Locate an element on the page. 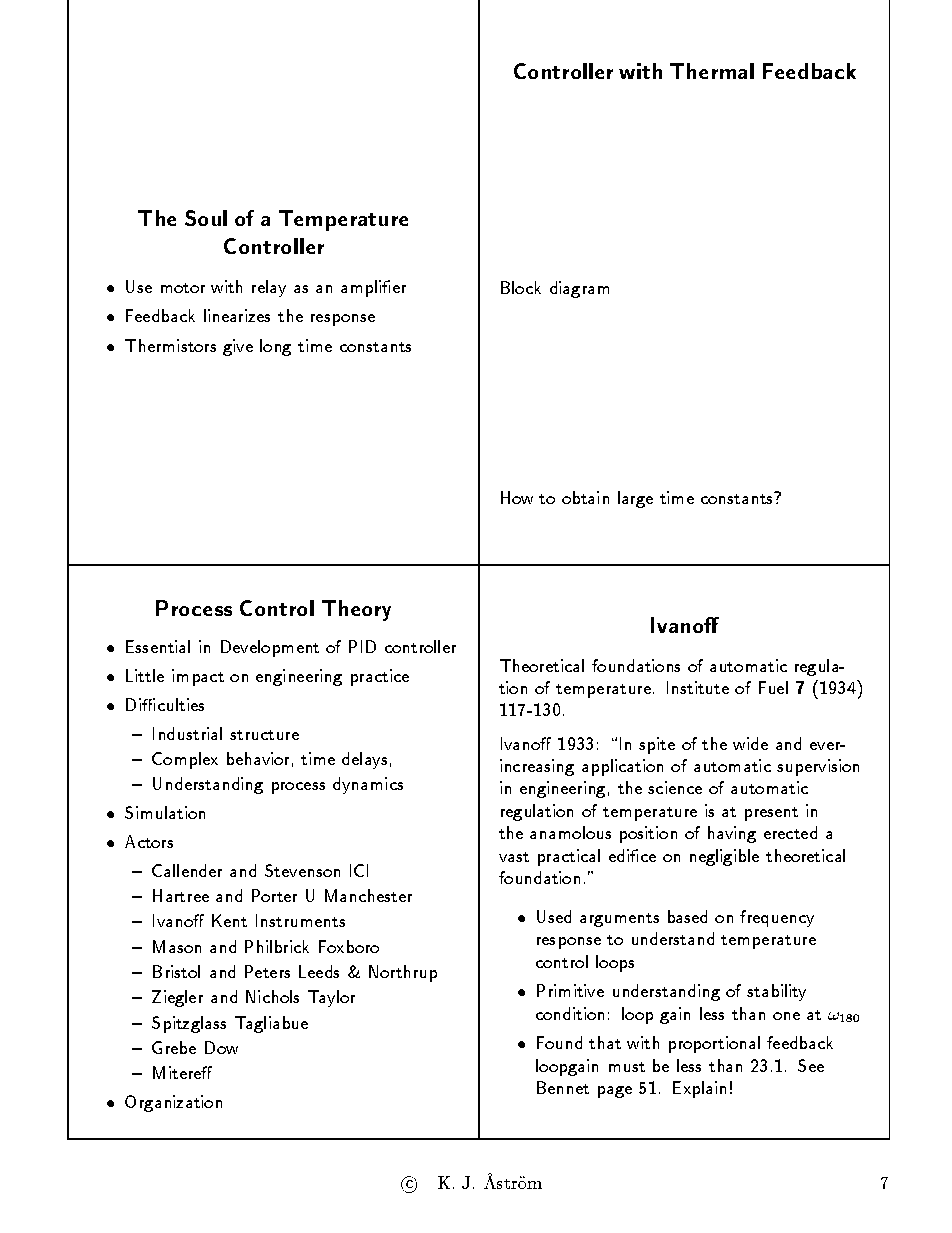  give is located at coordinates (238, 347).
